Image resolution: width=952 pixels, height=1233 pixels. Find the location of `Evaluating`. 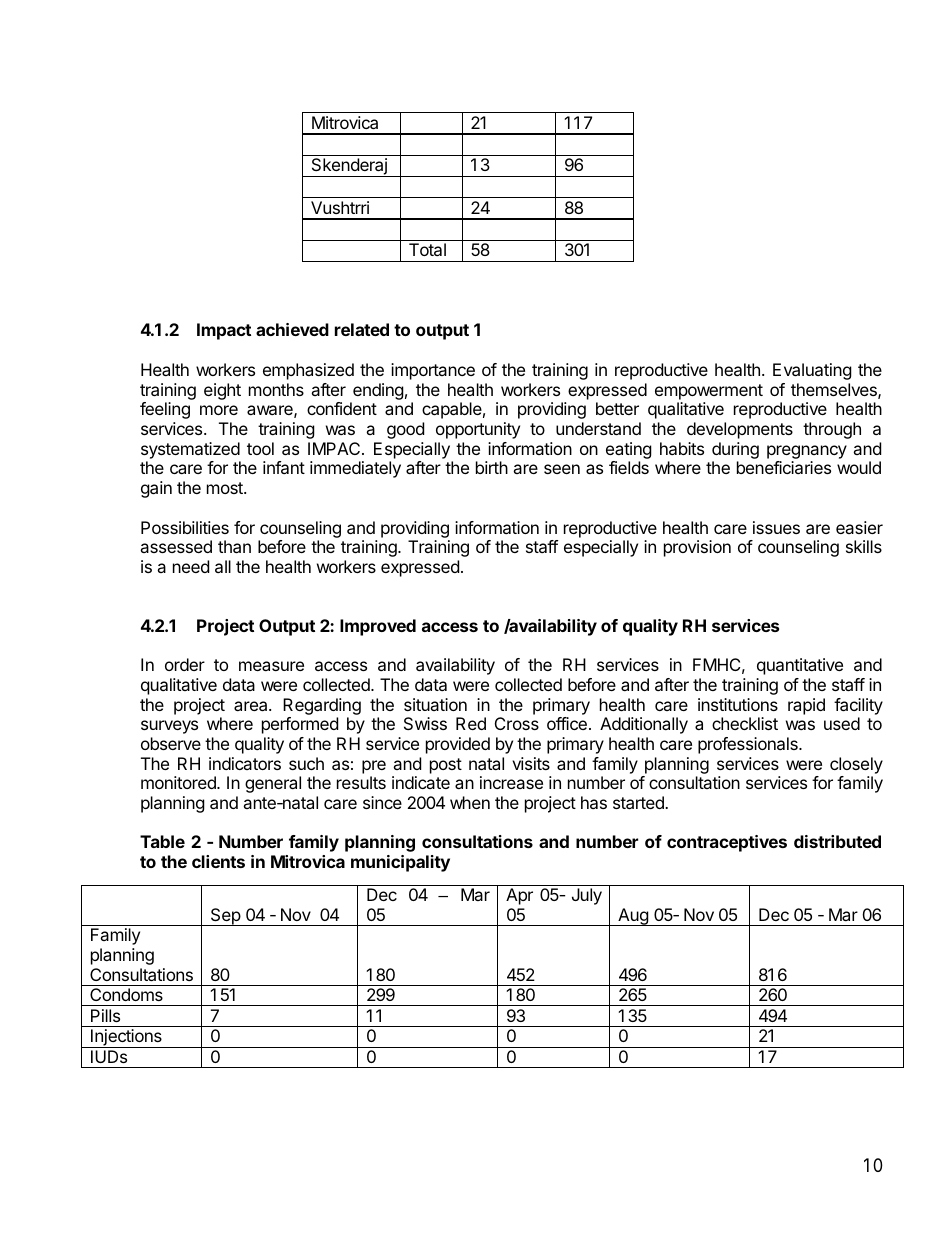

Evaluating is located at coordinates (812, 371).
